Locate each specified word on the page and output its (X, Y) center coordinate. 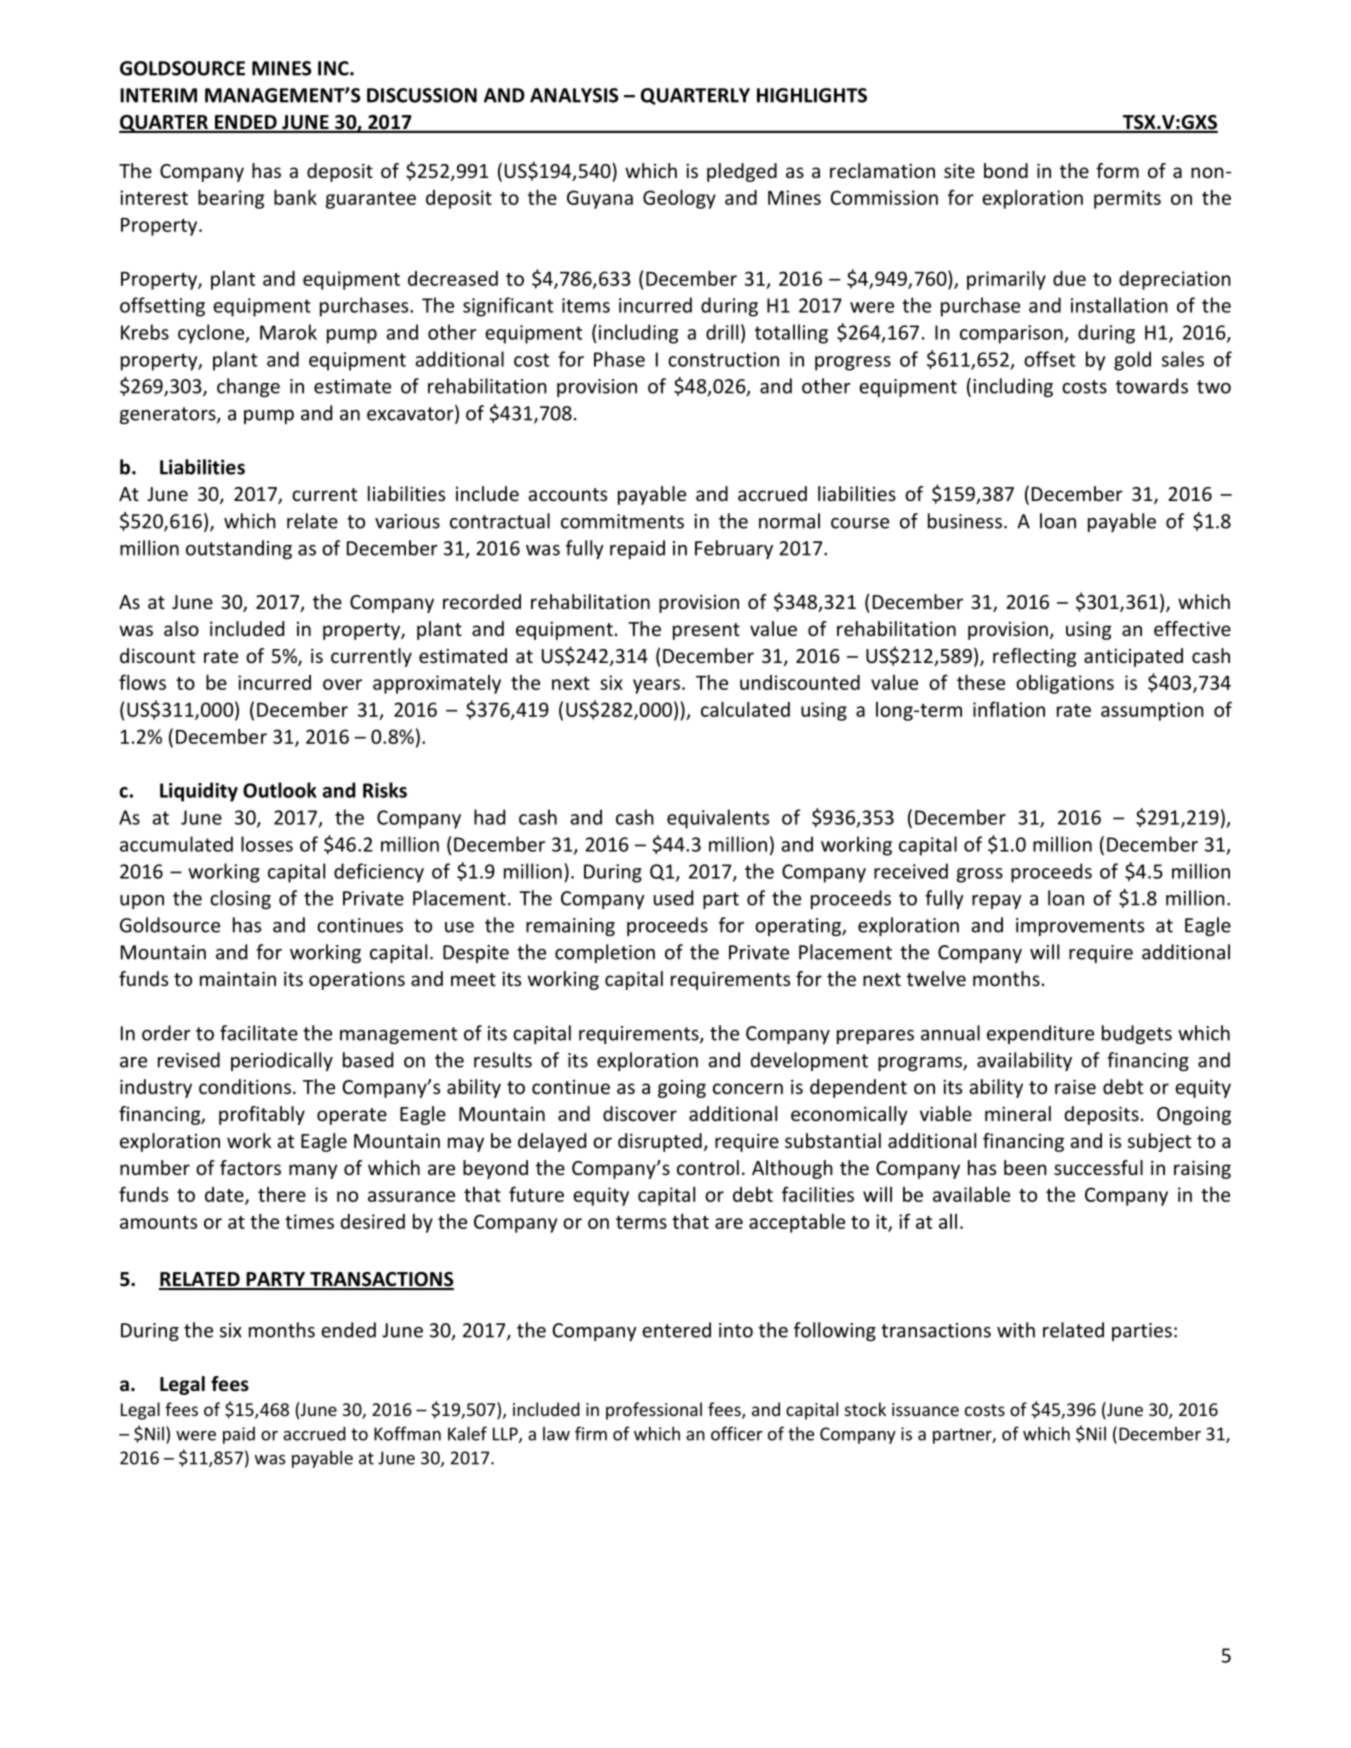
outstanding (239, 549)
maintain (238, 978)
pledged (742, 172)
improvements (1080, 927)
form (1117, 170)
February (734, 549)
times (309, 1221)
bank (295, 197)
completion (605, 953)
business (965, 521)
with (1016, 1330)
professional (654, 1411)
